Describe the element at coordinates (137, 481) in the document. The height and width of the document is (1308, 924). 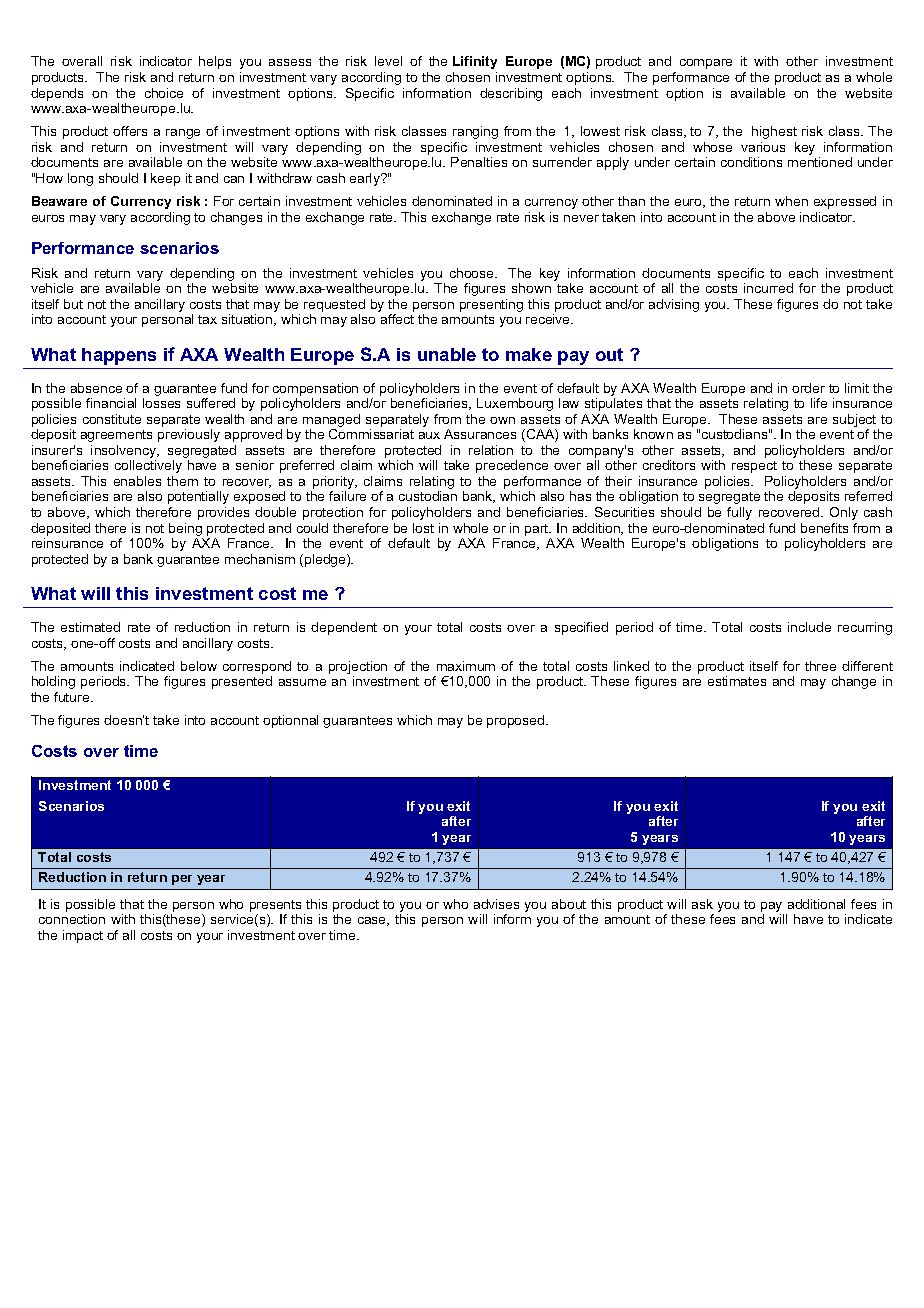
I see `enables` at that location.
